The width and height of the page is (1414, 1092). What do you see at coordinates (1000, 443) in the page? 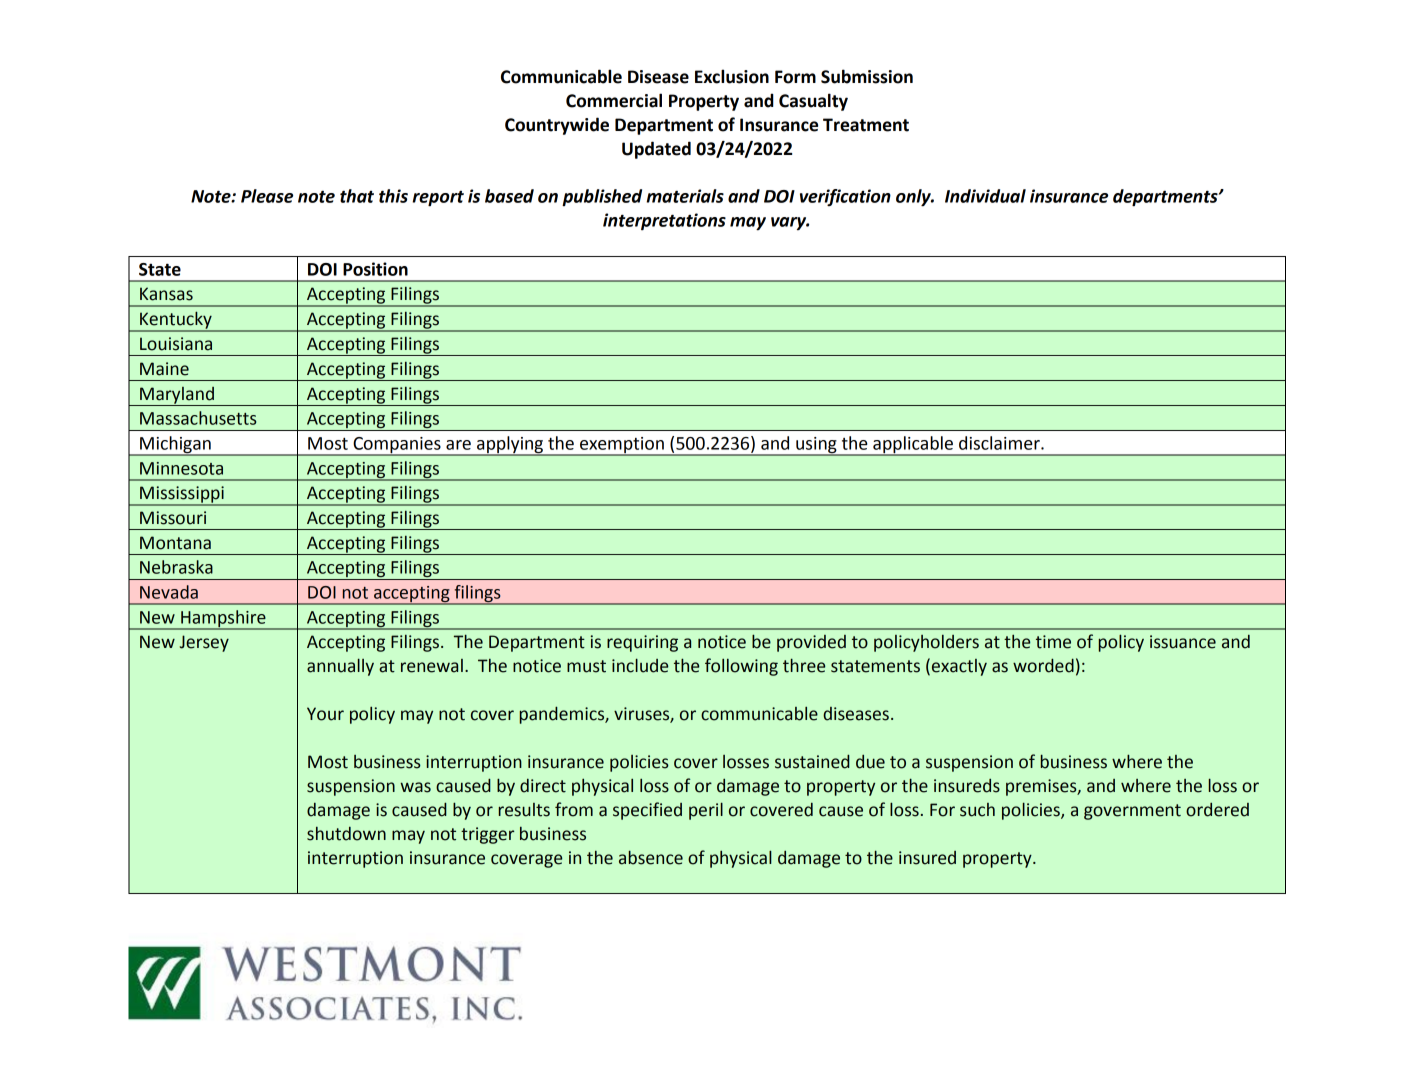
I see `disclaimer` at bounding box center [1000, 443].
